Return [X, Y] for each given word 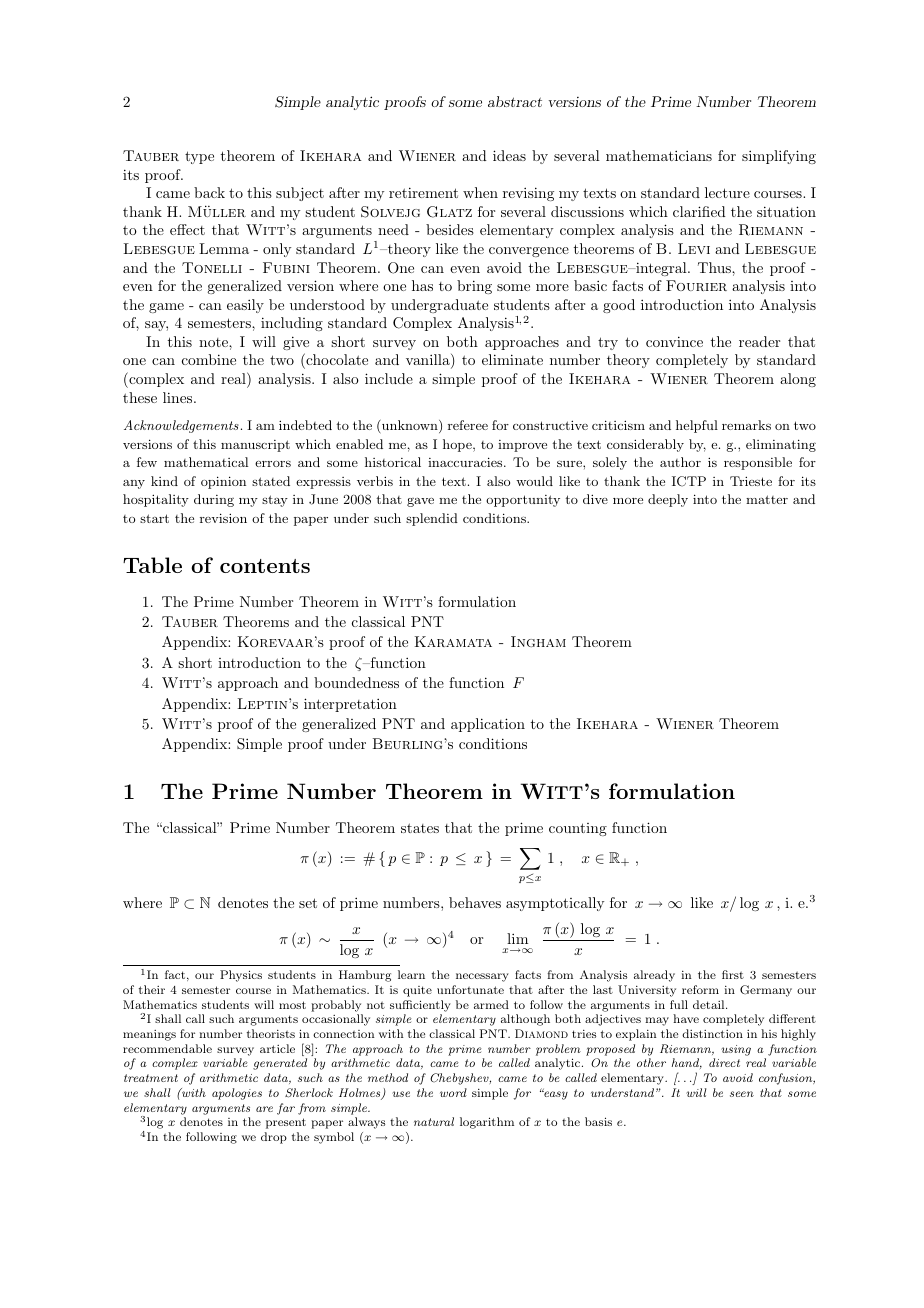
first [733, 974]
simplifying [779, 157]
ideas [509, 155]
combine [209, 359]
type [199, 157]
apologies [237, 1094]
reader [759, 341]
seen [742, 1094]
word [453, 1092]
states [420, 828]
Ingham [538, 641]
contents [265, 566]
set [308, 903]
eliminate [512, 359]
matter [767, 499]
